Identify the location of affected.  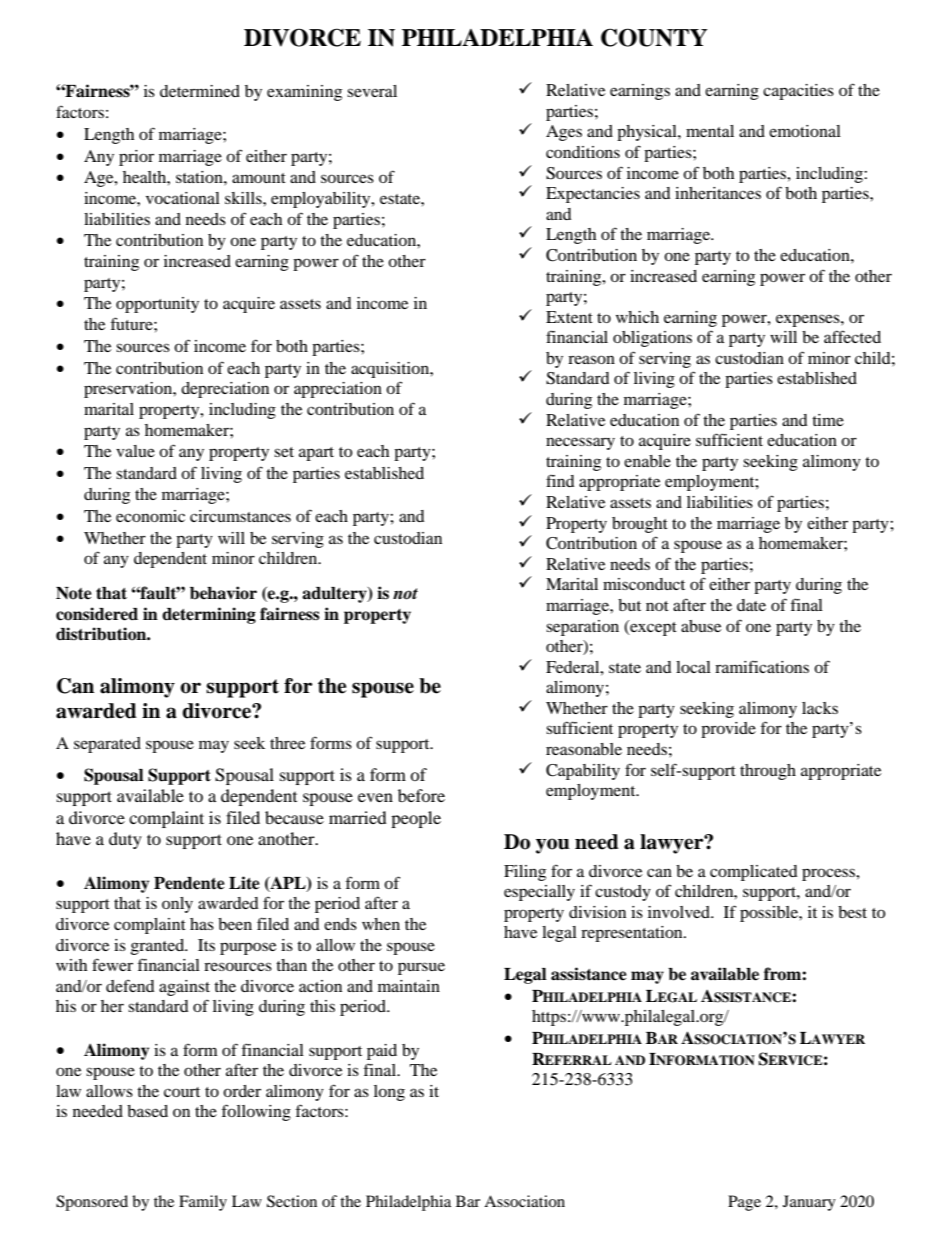
(852, 336).
